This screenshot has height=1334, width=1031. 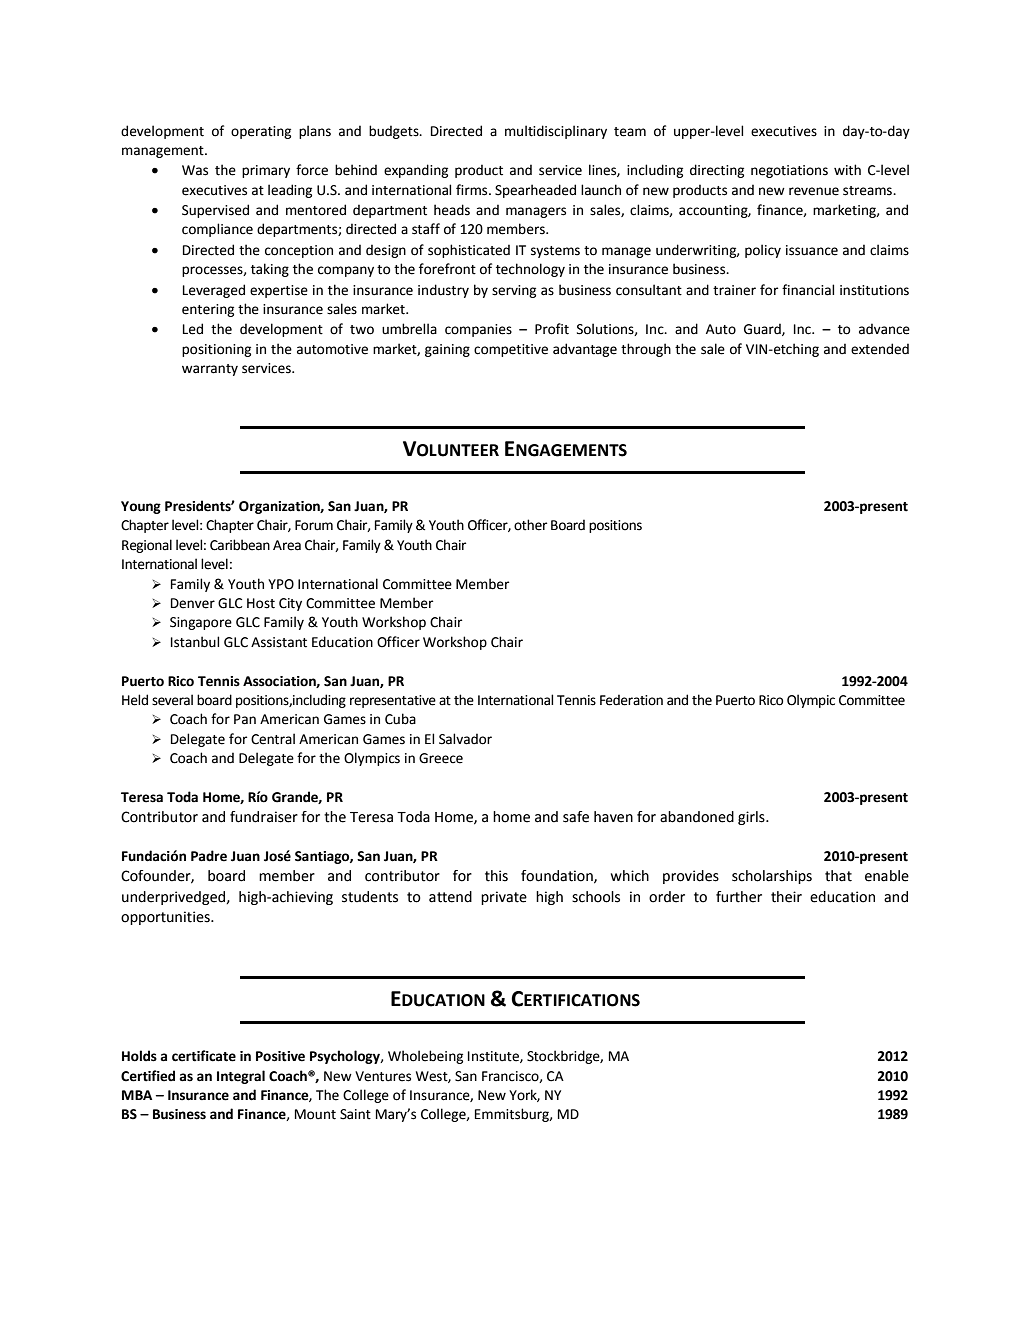 I want to click on Salvador, so click(x=465, y=739).
